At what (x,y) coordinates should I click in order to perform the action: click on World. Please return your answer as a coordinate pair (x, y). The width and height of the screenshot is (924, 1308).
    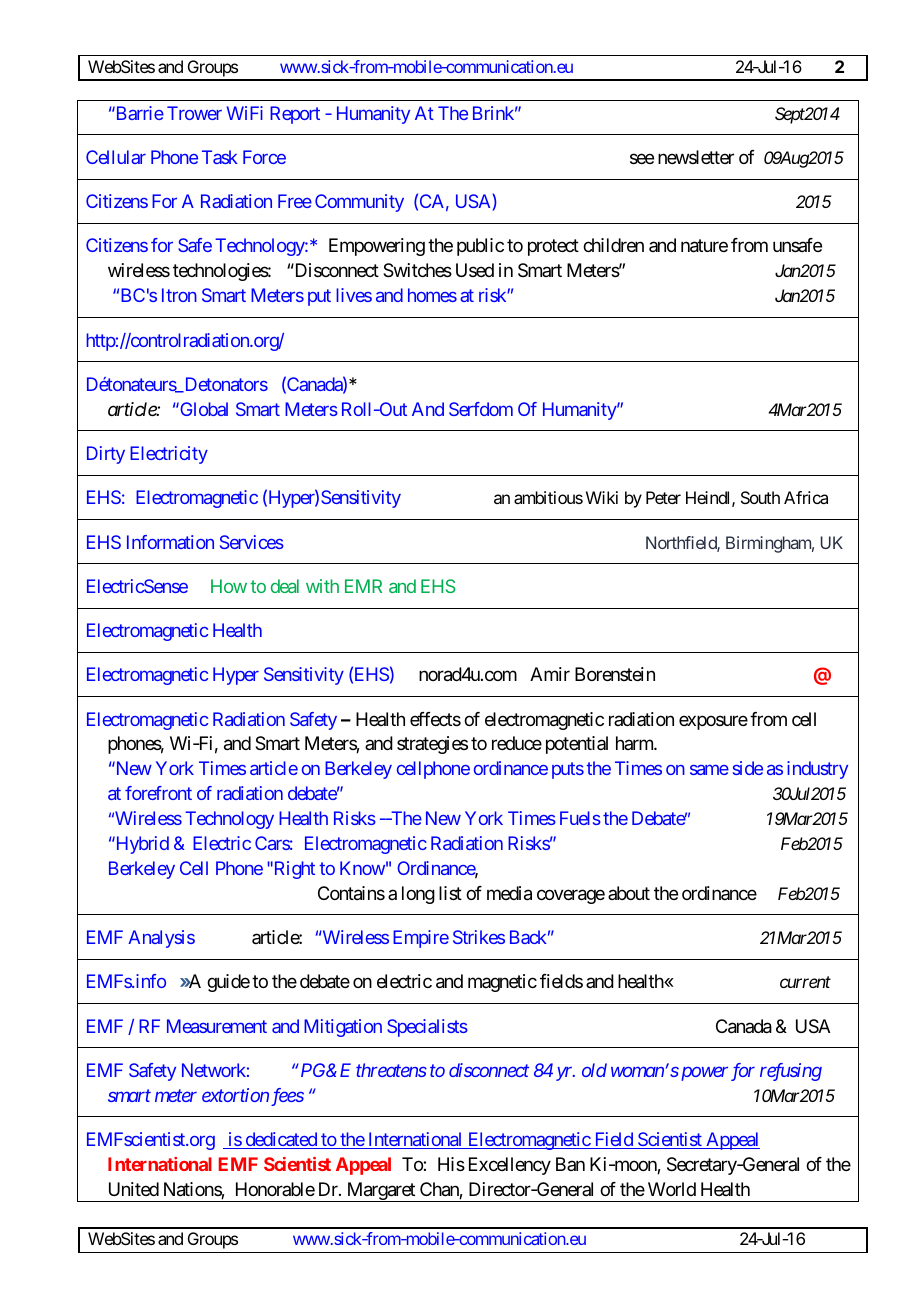
    Looking at the image, I should click on (672, 1189).
